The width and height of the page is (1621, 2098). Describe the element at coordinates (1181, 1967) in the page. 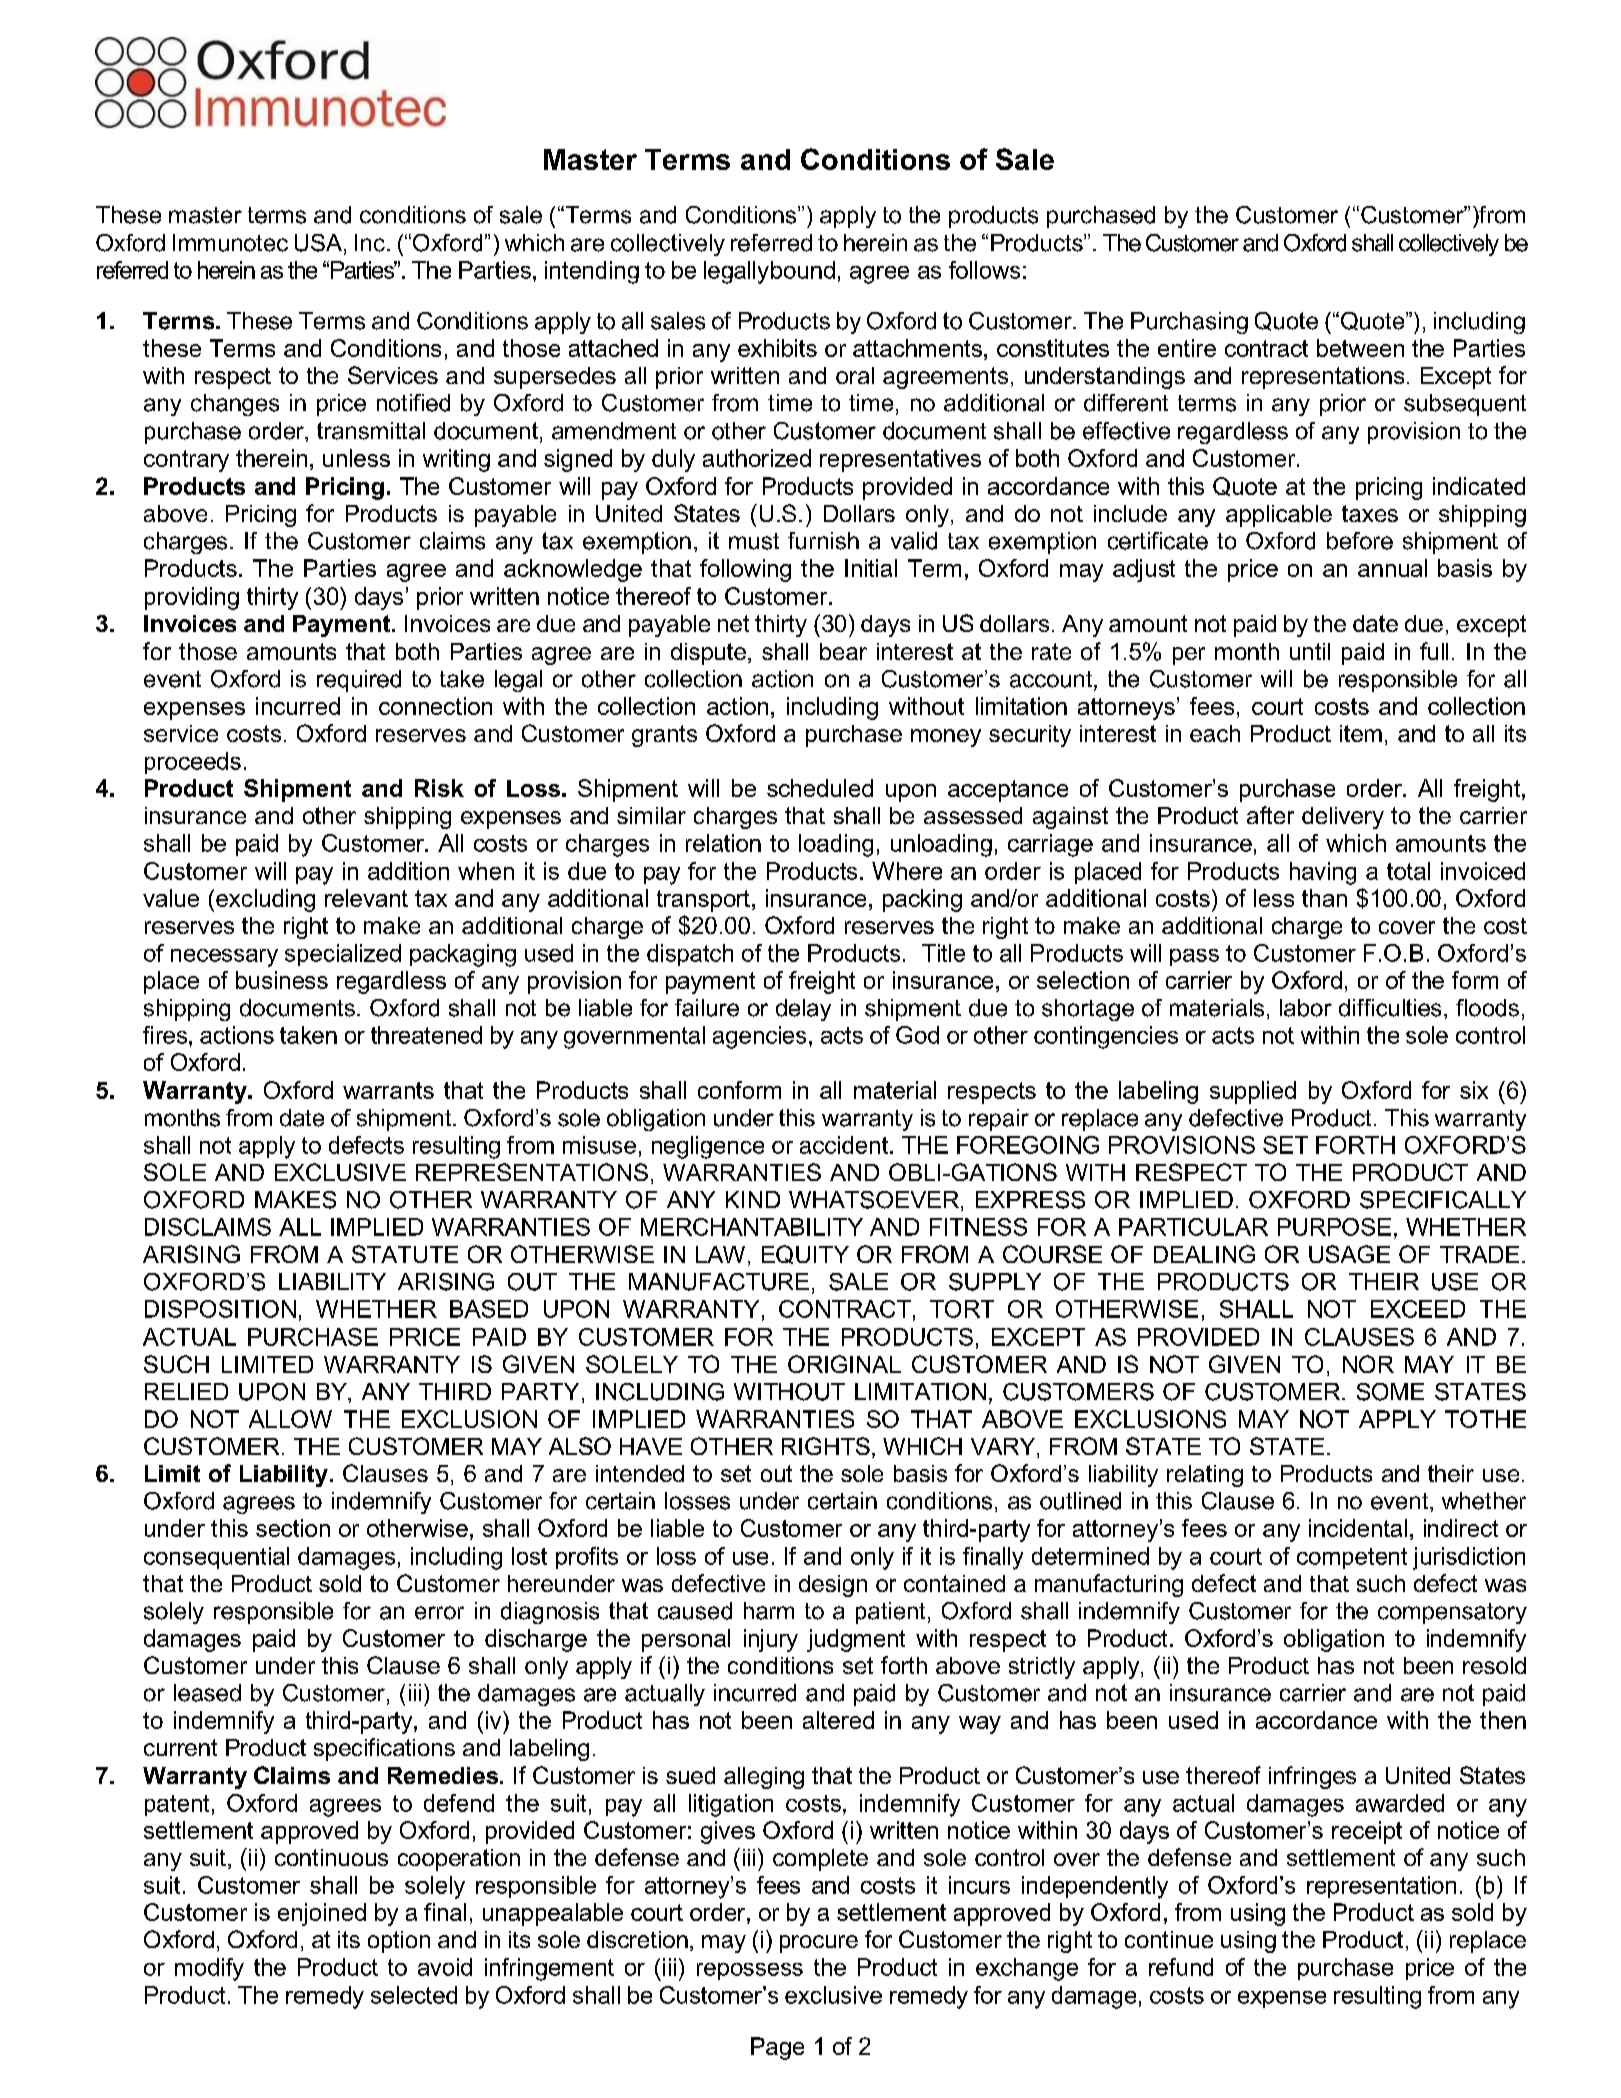

I see `refund` at that location.
